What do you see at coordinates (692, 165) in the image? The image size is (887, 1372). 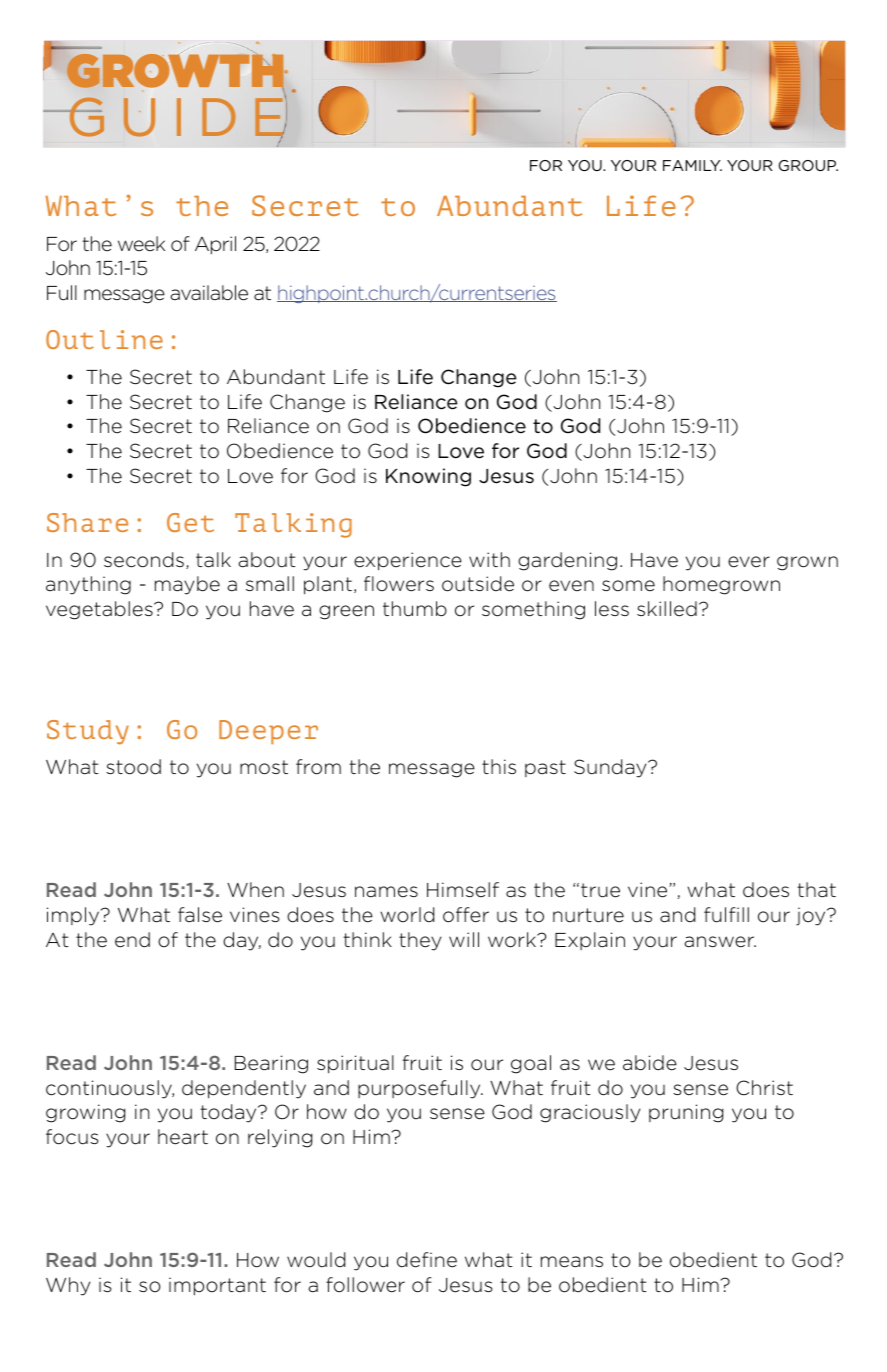 I see `FAMILY` at bounding box center [692, 165].
